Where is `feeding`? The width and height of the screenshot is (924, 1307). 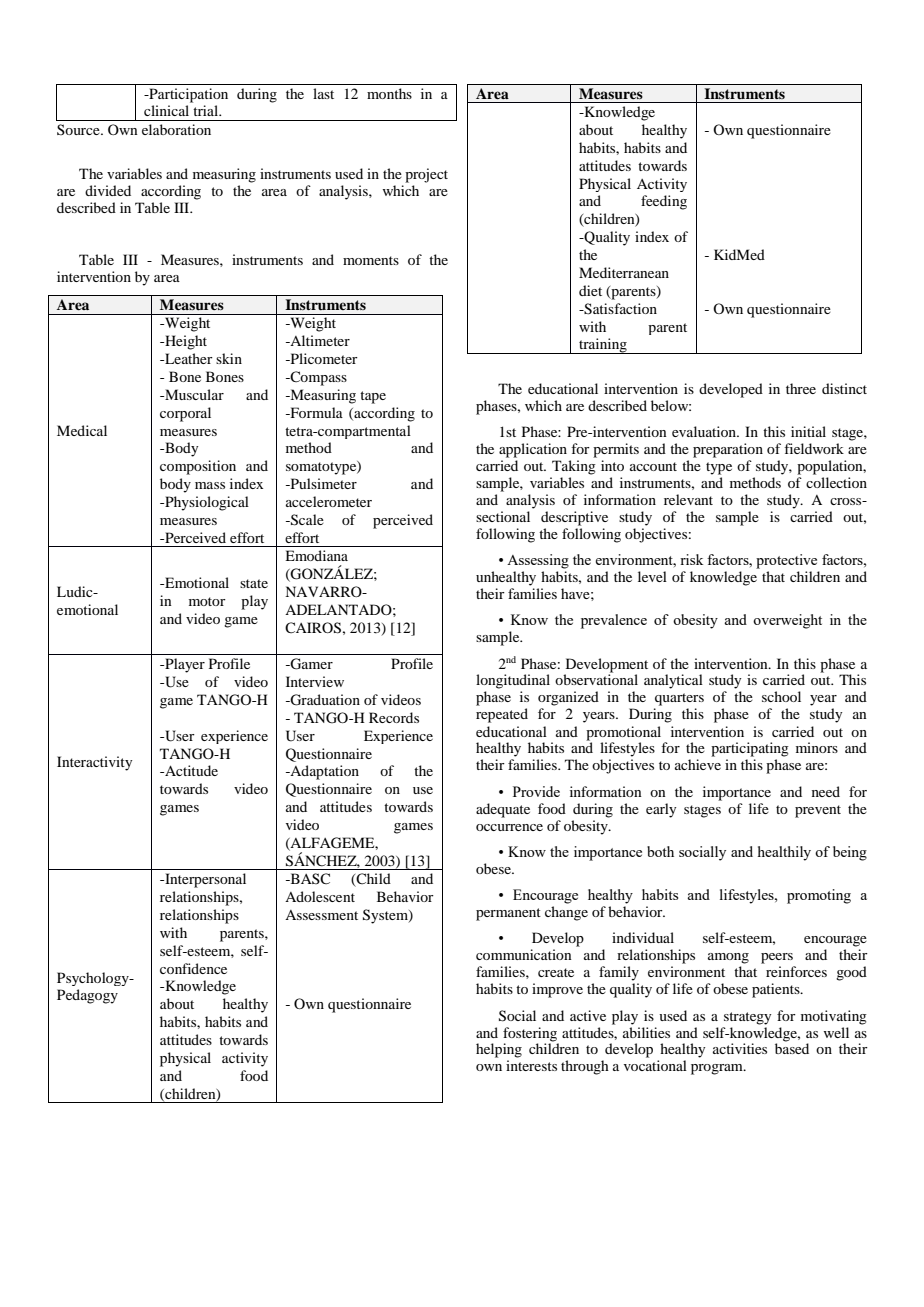
feeding is located at coordinates (664, 202).
